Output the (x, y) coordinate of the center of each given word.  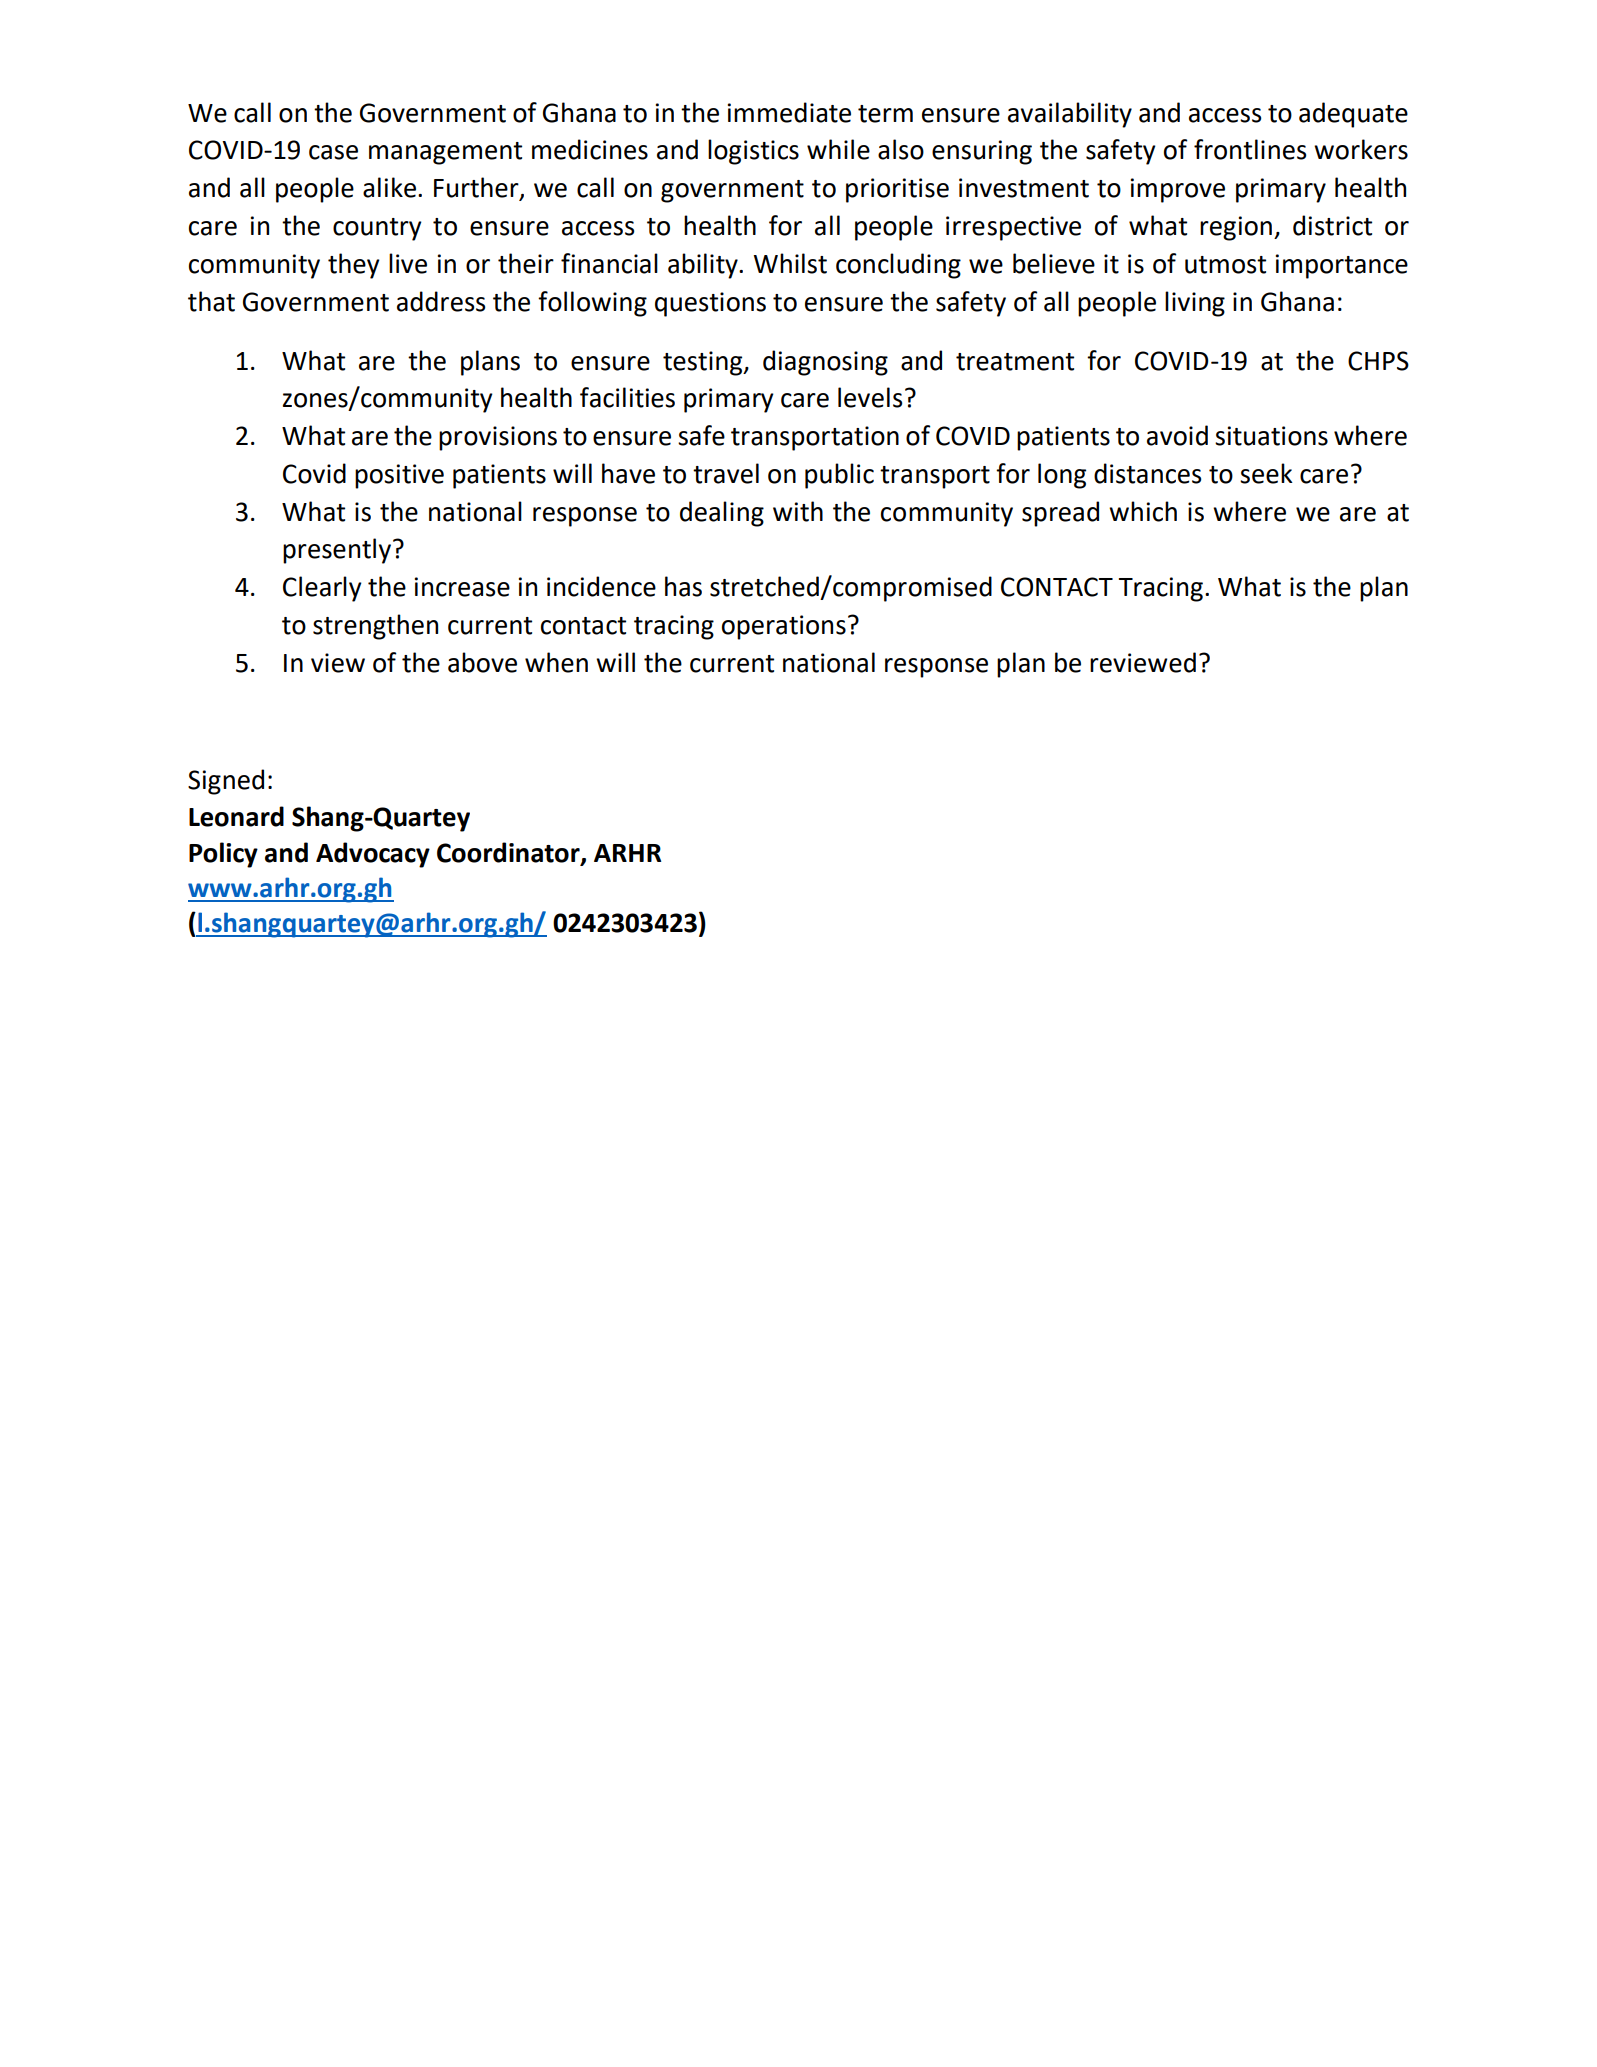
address (441, 301)
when (556, 662)
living (1195, 304)
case (333, 152)
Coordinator (509, 853)
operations (784, 627)
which (1143, 511)
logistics (753, 152)
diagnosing (825, 363)
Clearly (322, 589)
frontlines (1250, 149)
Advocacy (373, 855)
